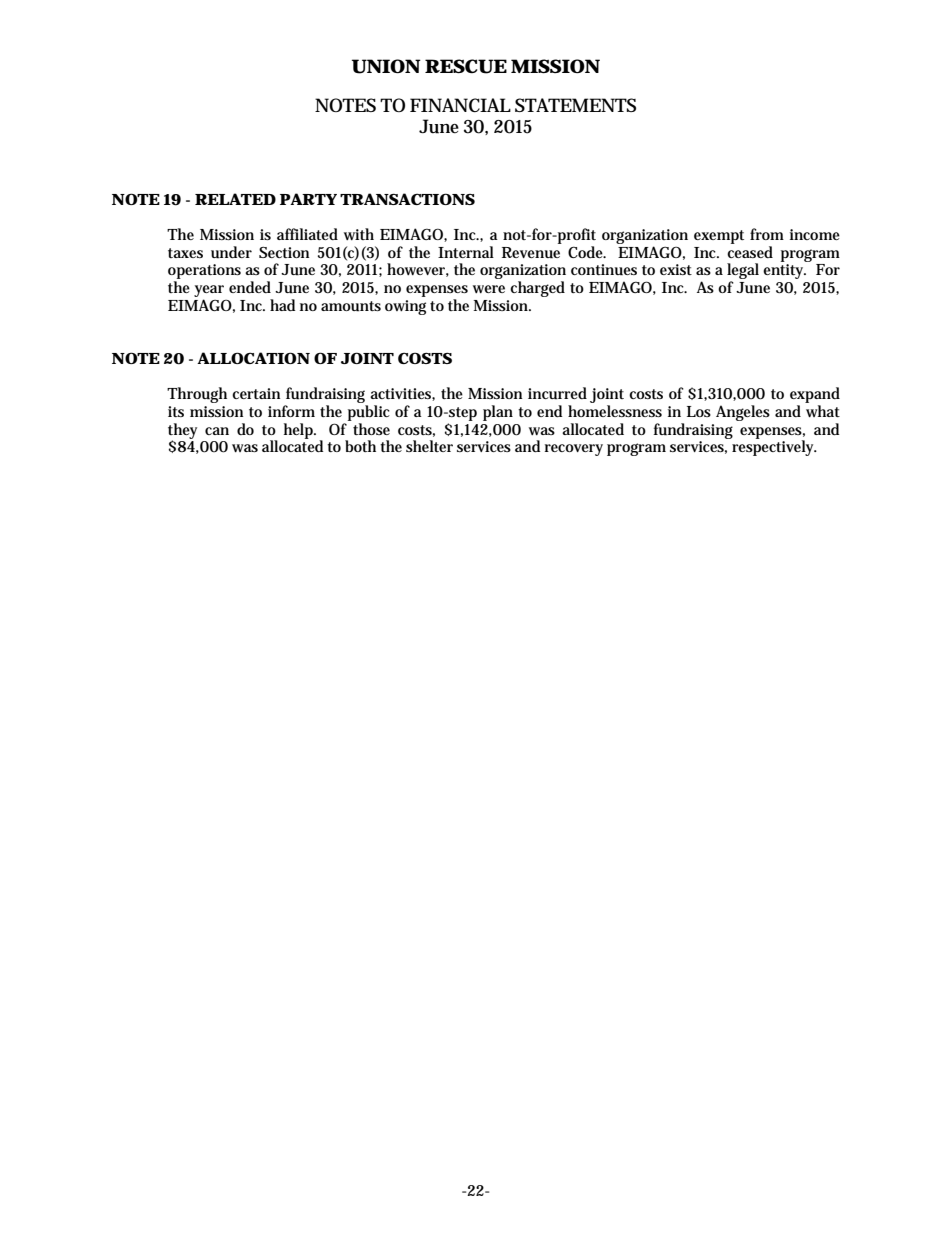 The width and height of the screenshot is (952, 1233). I want to click on under, so click(231, 252).
